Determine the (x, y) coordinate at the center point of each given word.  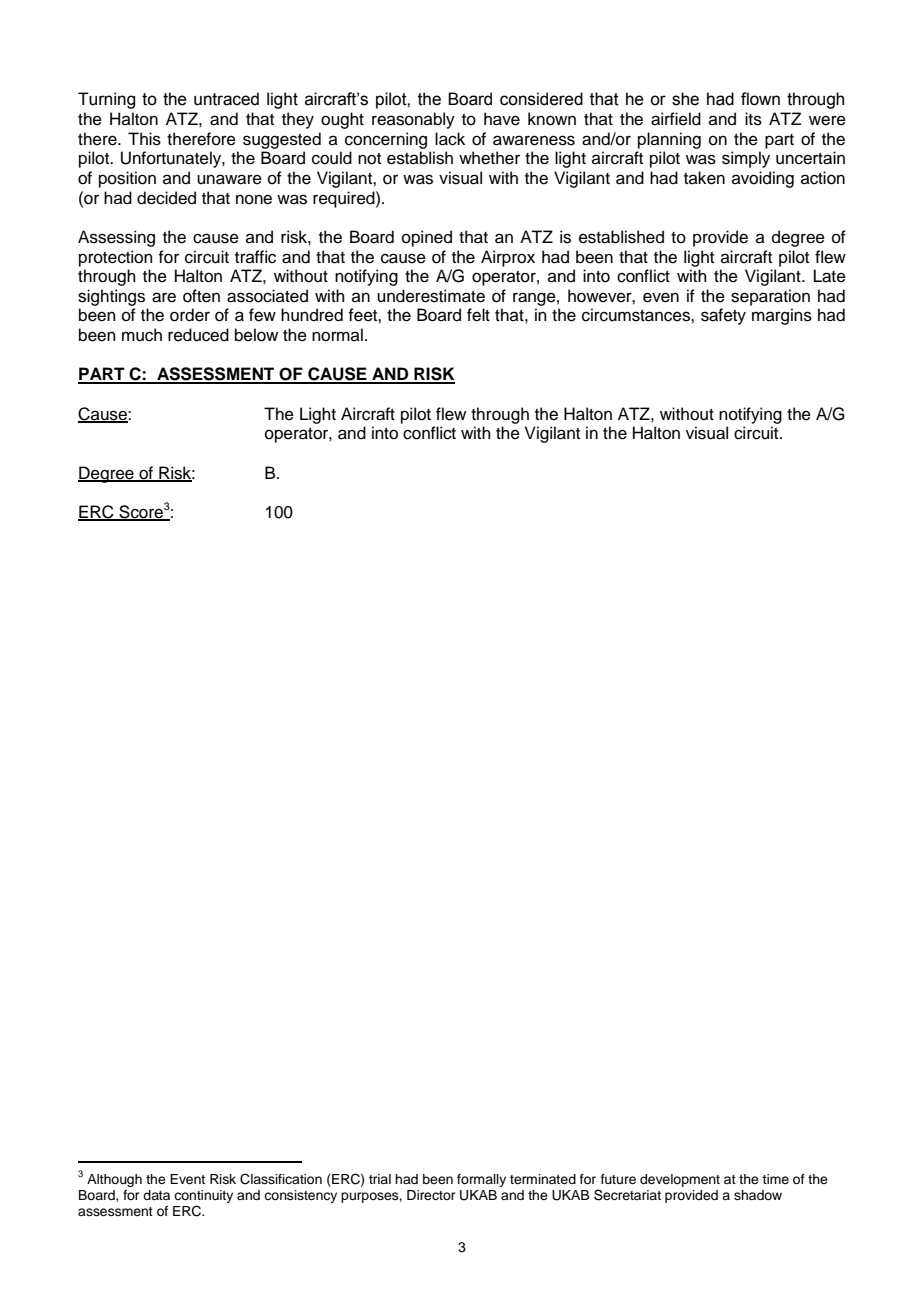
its (753, 119)
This (144, 139)
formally (481, 1180)
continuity (203, 1196)
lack (450, 139)
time (775, 1179)
